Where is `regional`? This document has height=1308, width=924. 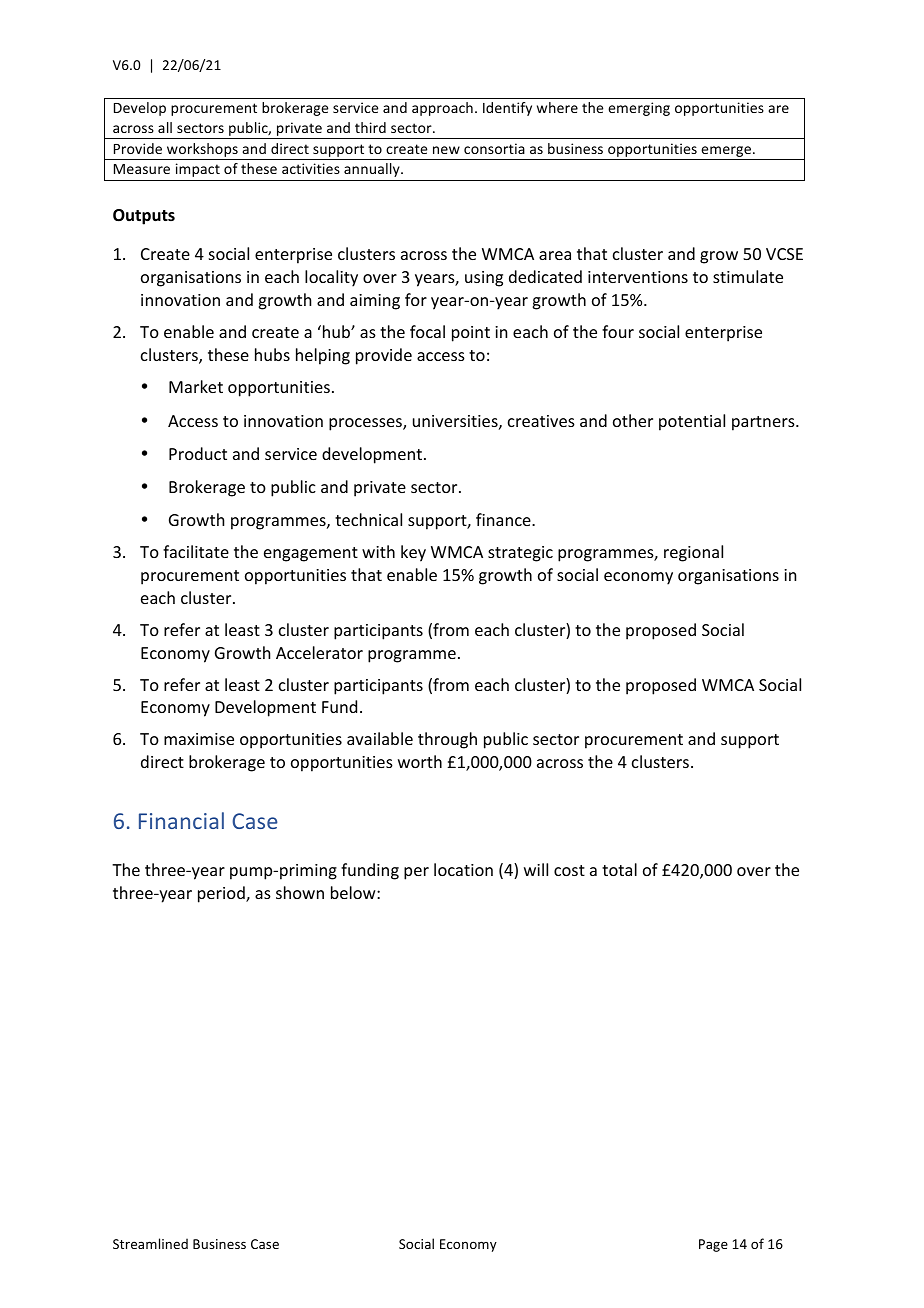
regional is located at coordinates (693, 553).
